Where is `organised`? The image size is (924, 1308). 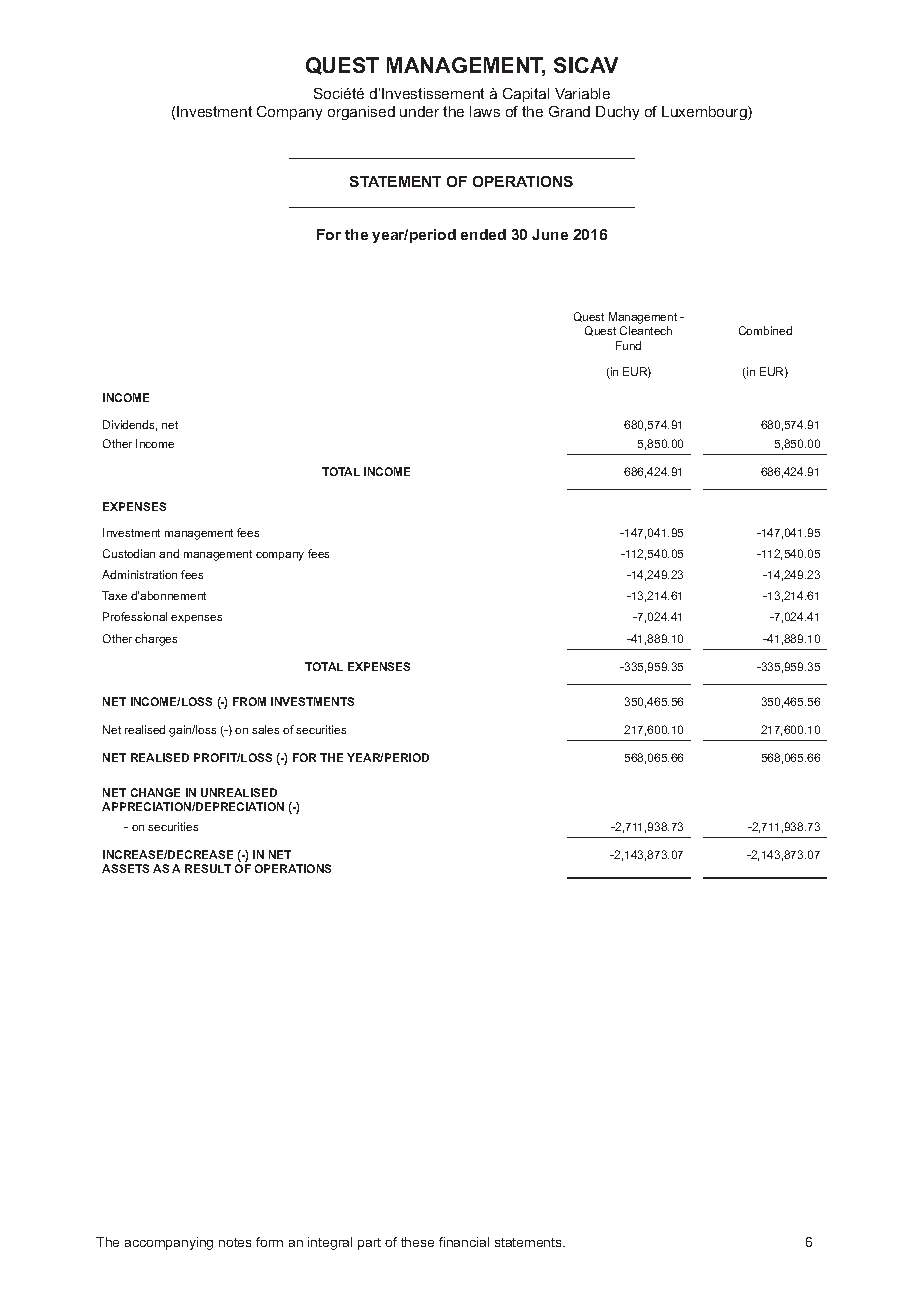 organised is located at coordinates (361, 113).
